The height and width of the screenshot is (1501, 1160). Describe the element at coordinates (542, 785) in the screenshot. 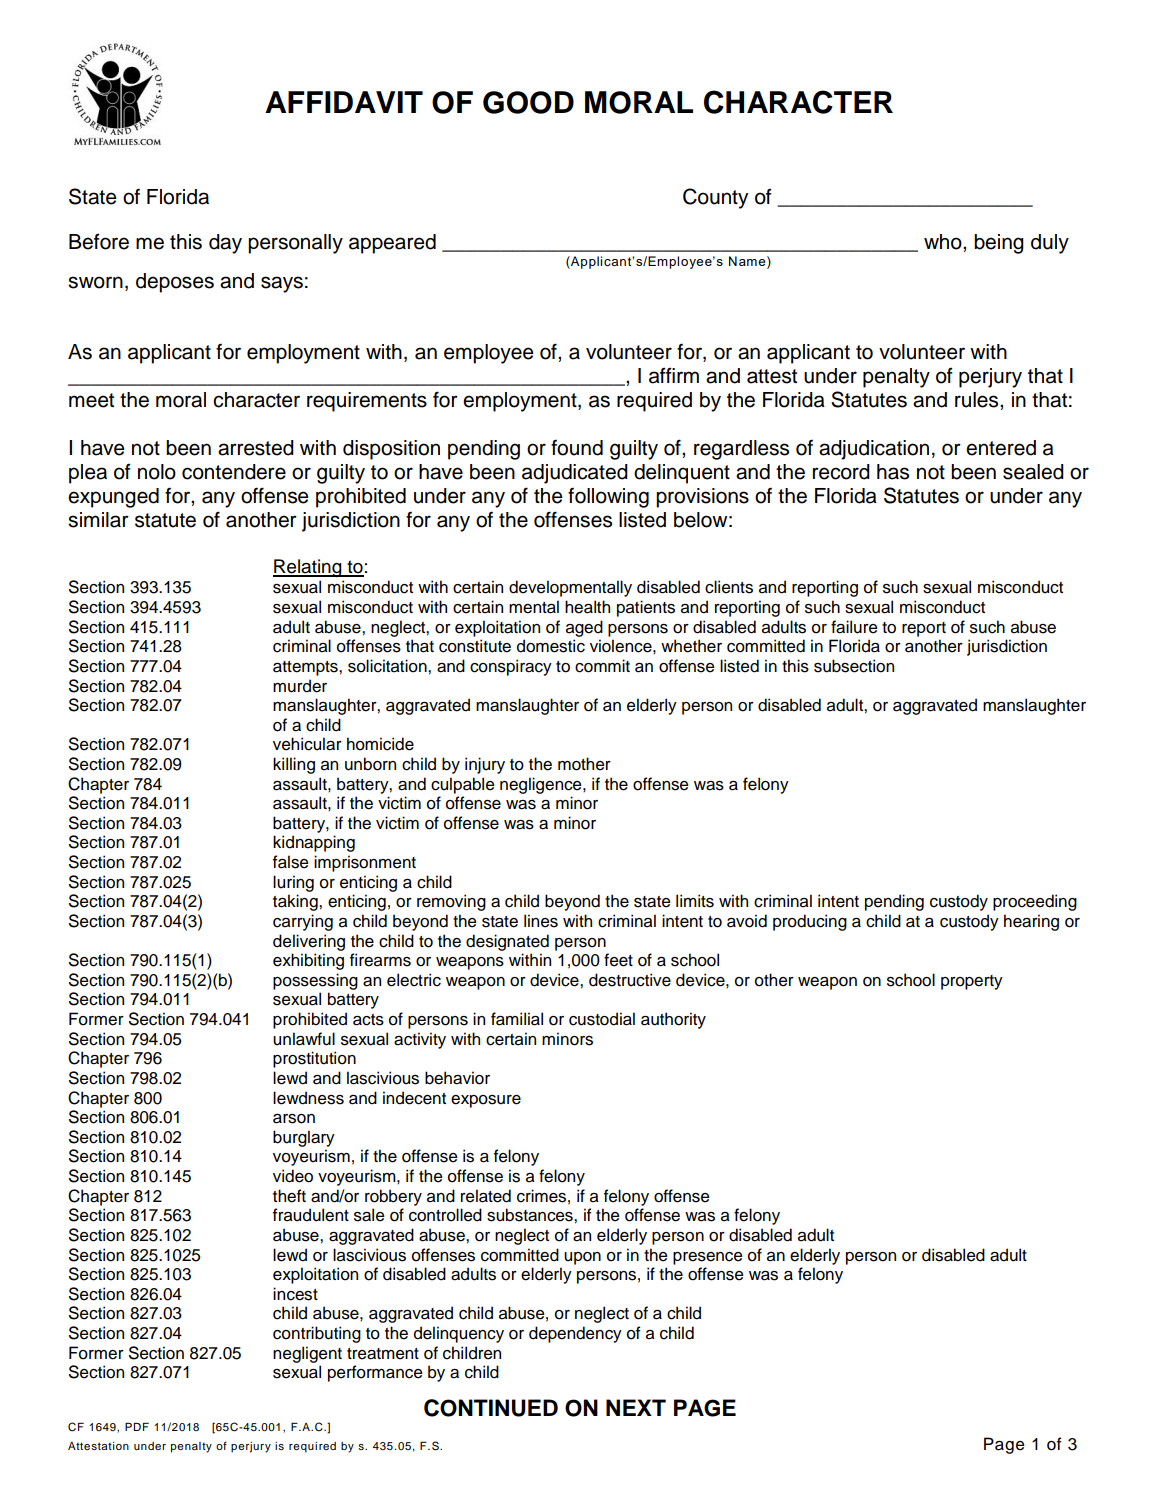

I see `negligence` at that location.
